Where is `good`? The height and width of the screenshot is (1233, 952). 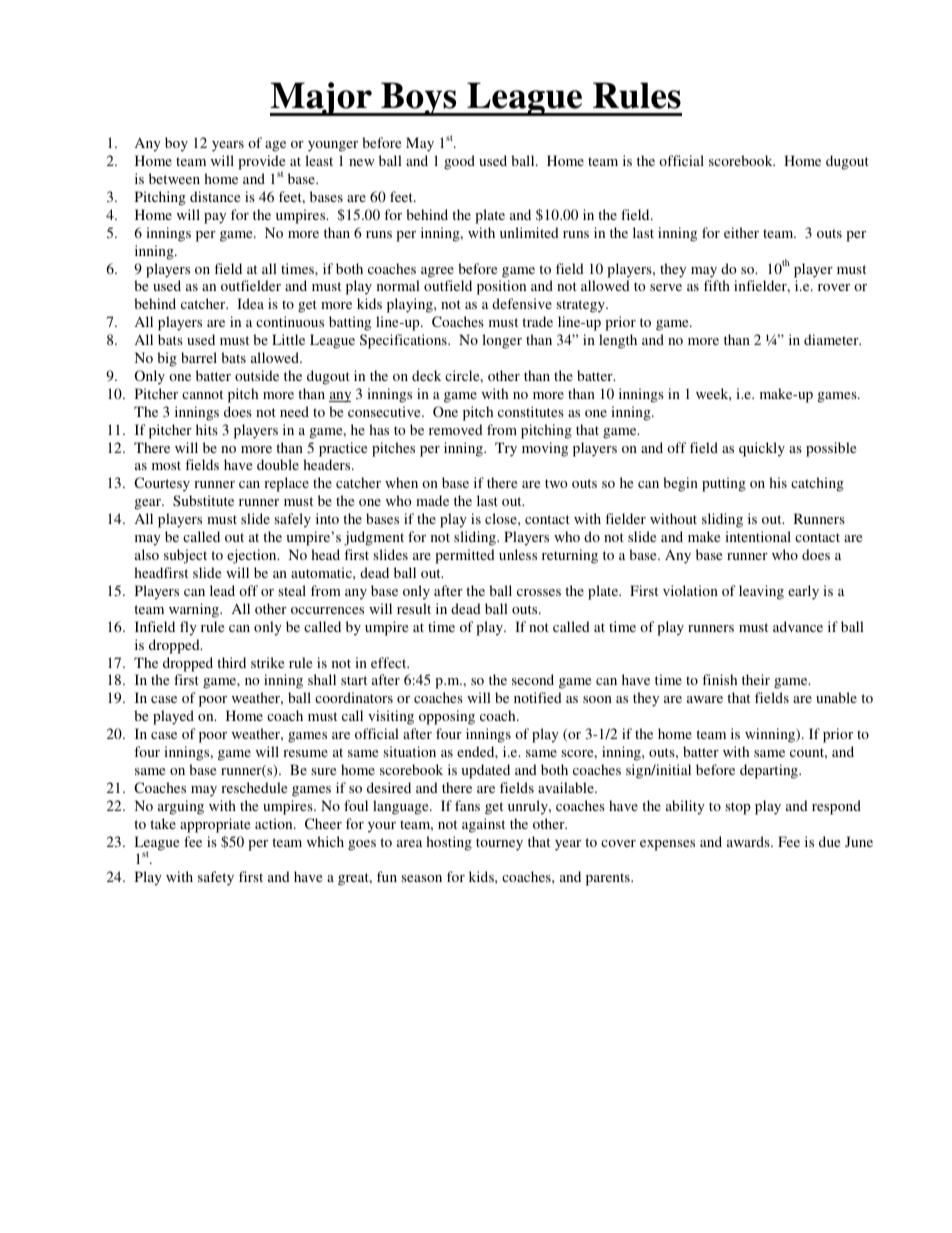
good is located at coordinates (459, 162).
